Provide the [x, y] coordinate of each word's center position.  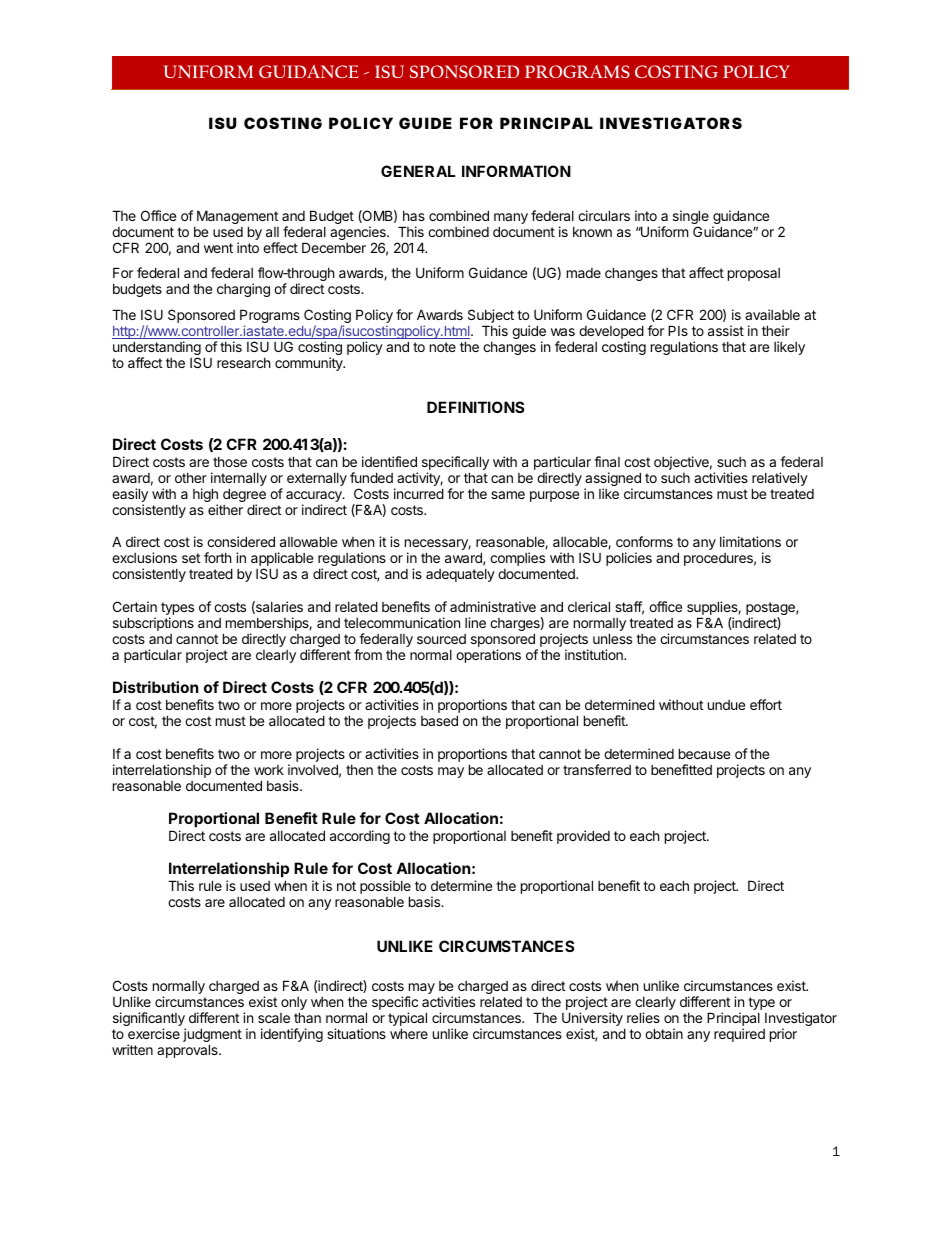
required [739, 1035]
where [409, 1033]
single [691, 218]
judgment [212, 1036]
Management [237, 218]
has [414, 216]
